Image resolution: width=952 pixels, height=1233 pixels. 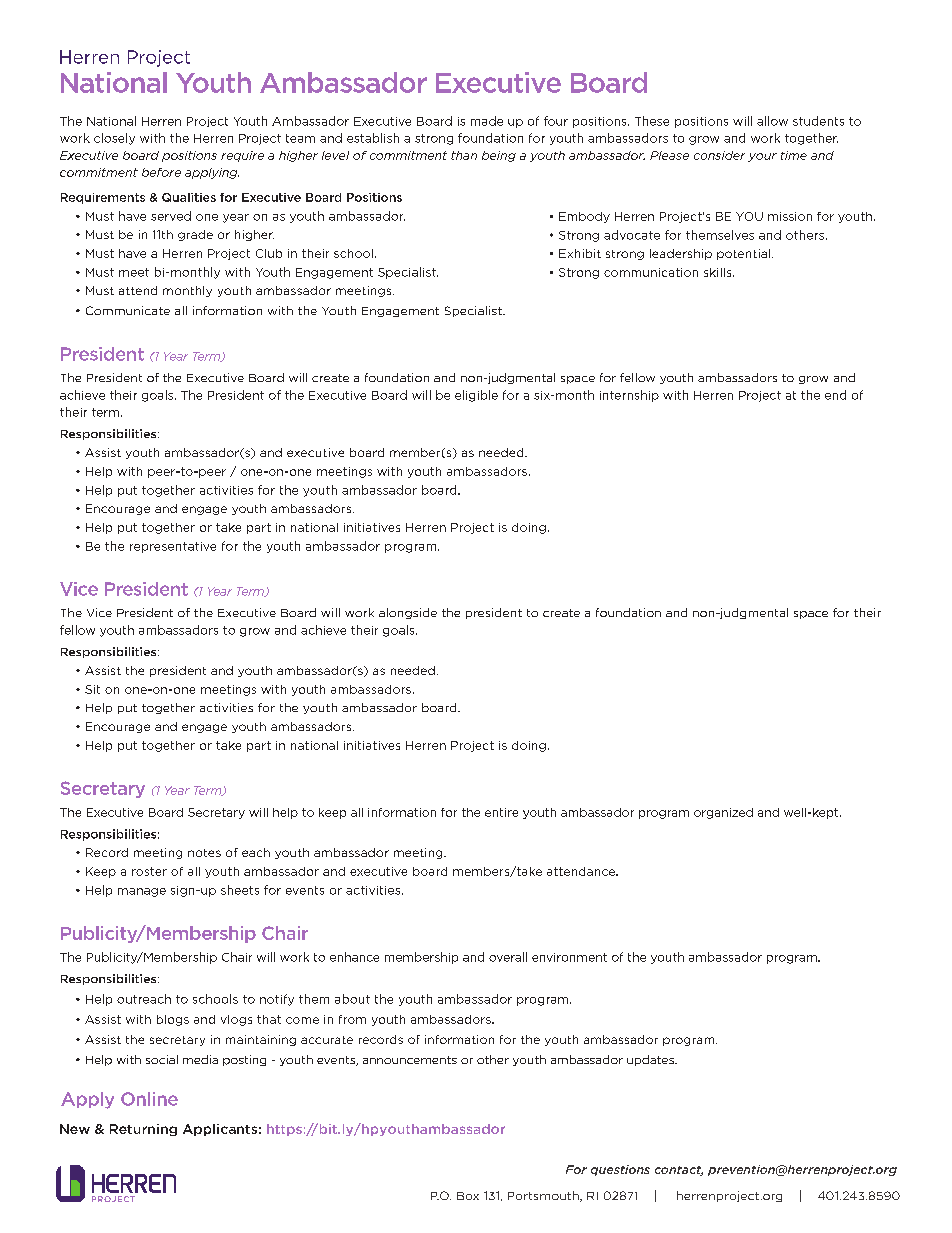 What do you see at coordinates (629, 396) in the document?
I see `internship` at bounding box center [629, 396].
